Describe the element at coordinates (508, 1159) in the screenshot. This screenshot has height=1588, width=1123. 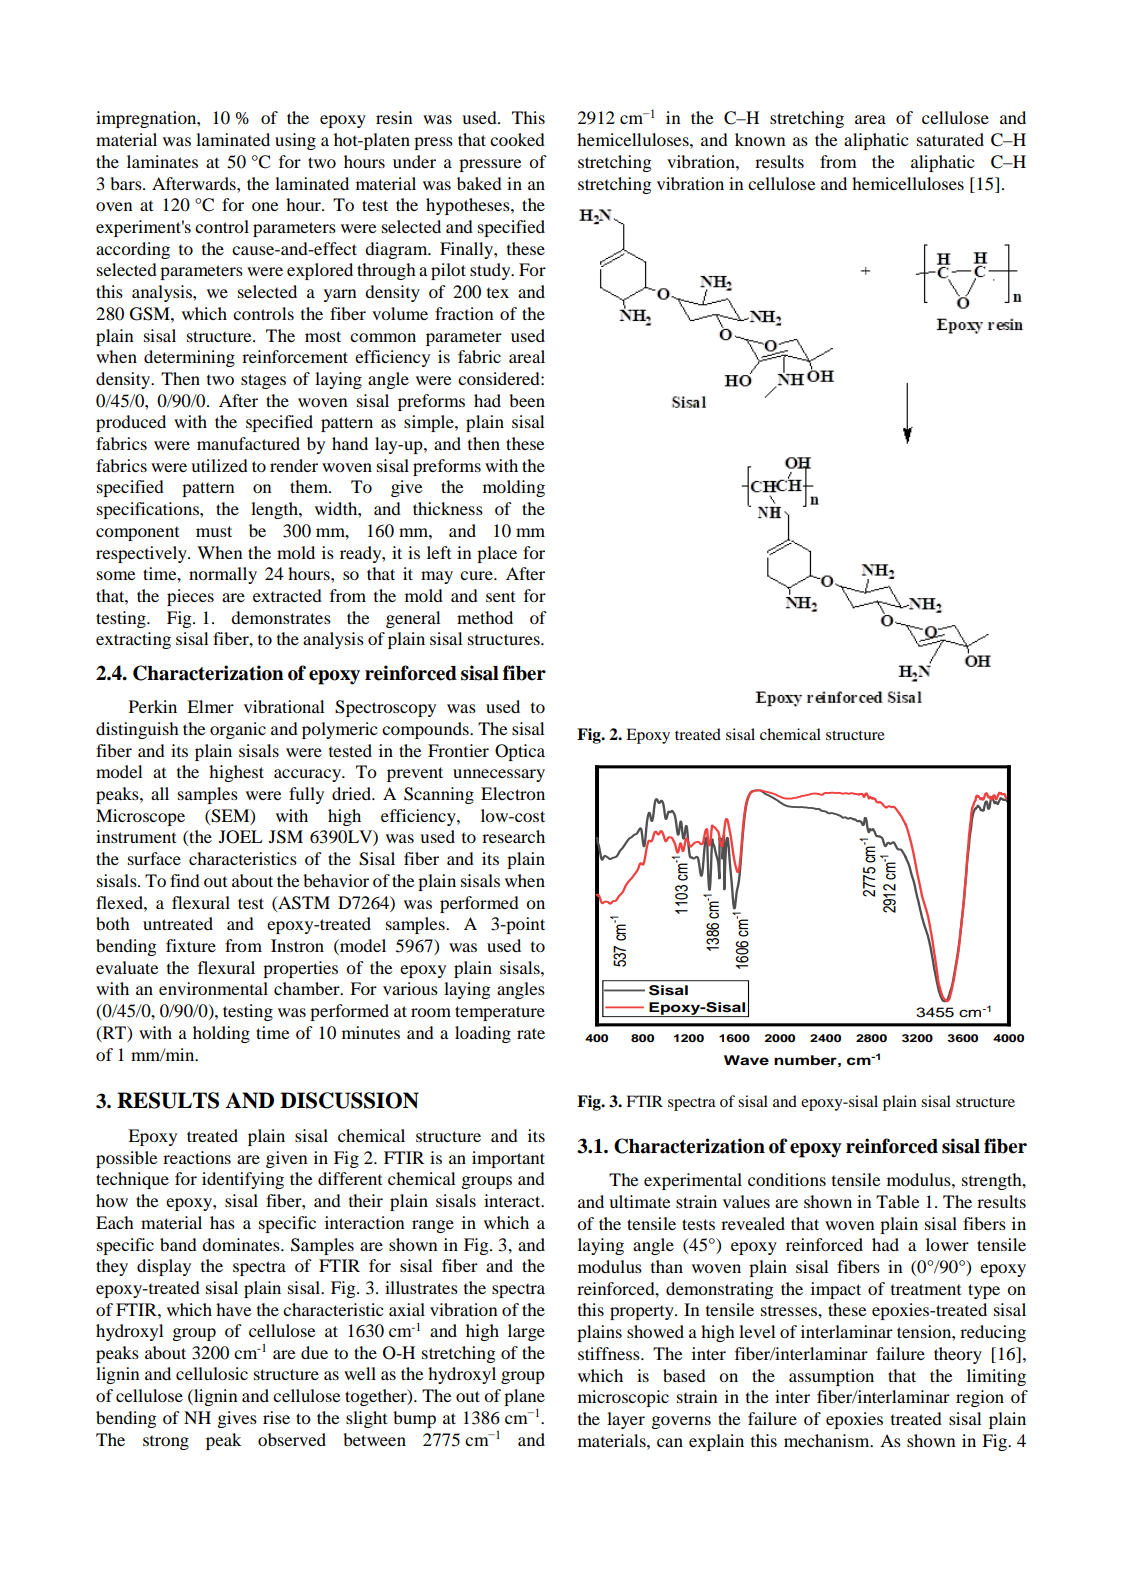
I see `important` at that location.
